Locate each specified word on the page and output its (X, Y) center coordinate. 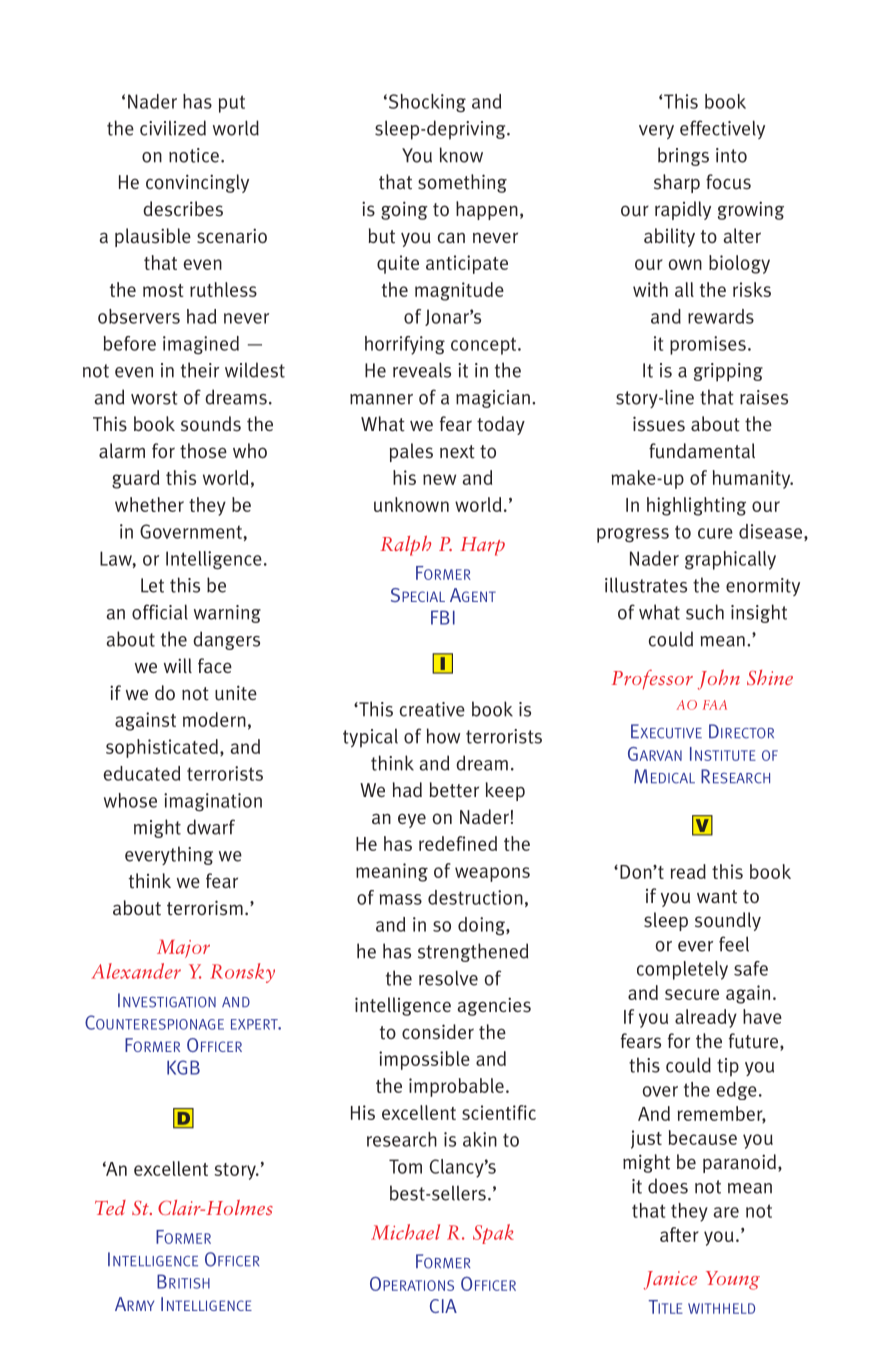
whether (149, 504)
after (679, 1234)
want (717, 897)
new (439, 479)
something (462, 183)
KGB (183, 1067)
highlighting (696, 506)
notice (194, 155)
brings (683, 156)
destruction (475, 897)
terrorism (205, 908)
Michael (405, 1232)
